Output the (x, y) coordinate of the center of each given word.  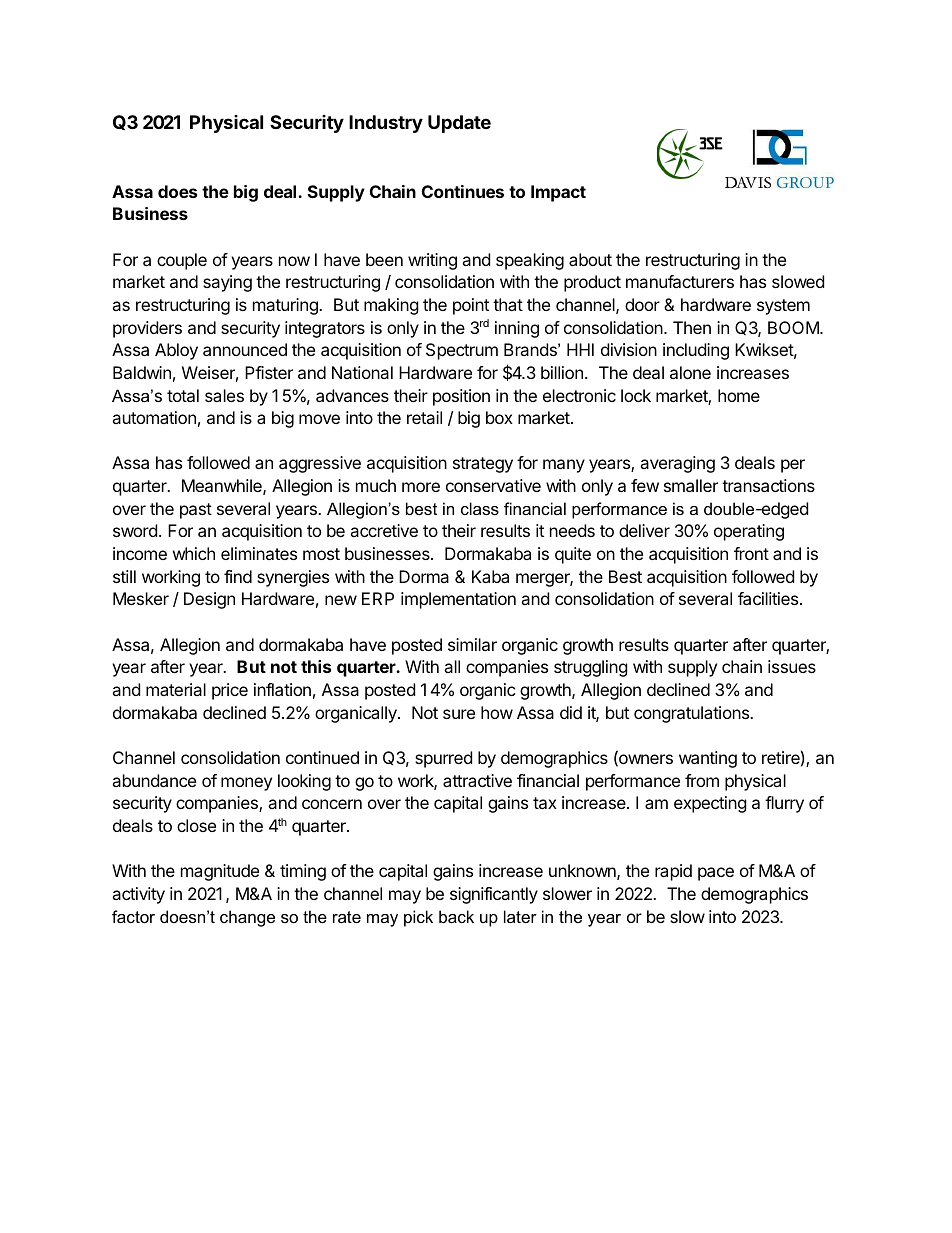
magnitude (220, 872)
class (480, 508)
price (230, 691)
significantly (494, 895)
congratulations (693, 714)
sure (459, 714)
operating (749, 532)
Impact (558, 193)
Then (692, 327)
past (196, 511)
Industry (386, 124)
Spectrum (462, 351)
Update (459, 124)
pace (716, 874)
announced (245, 349)
